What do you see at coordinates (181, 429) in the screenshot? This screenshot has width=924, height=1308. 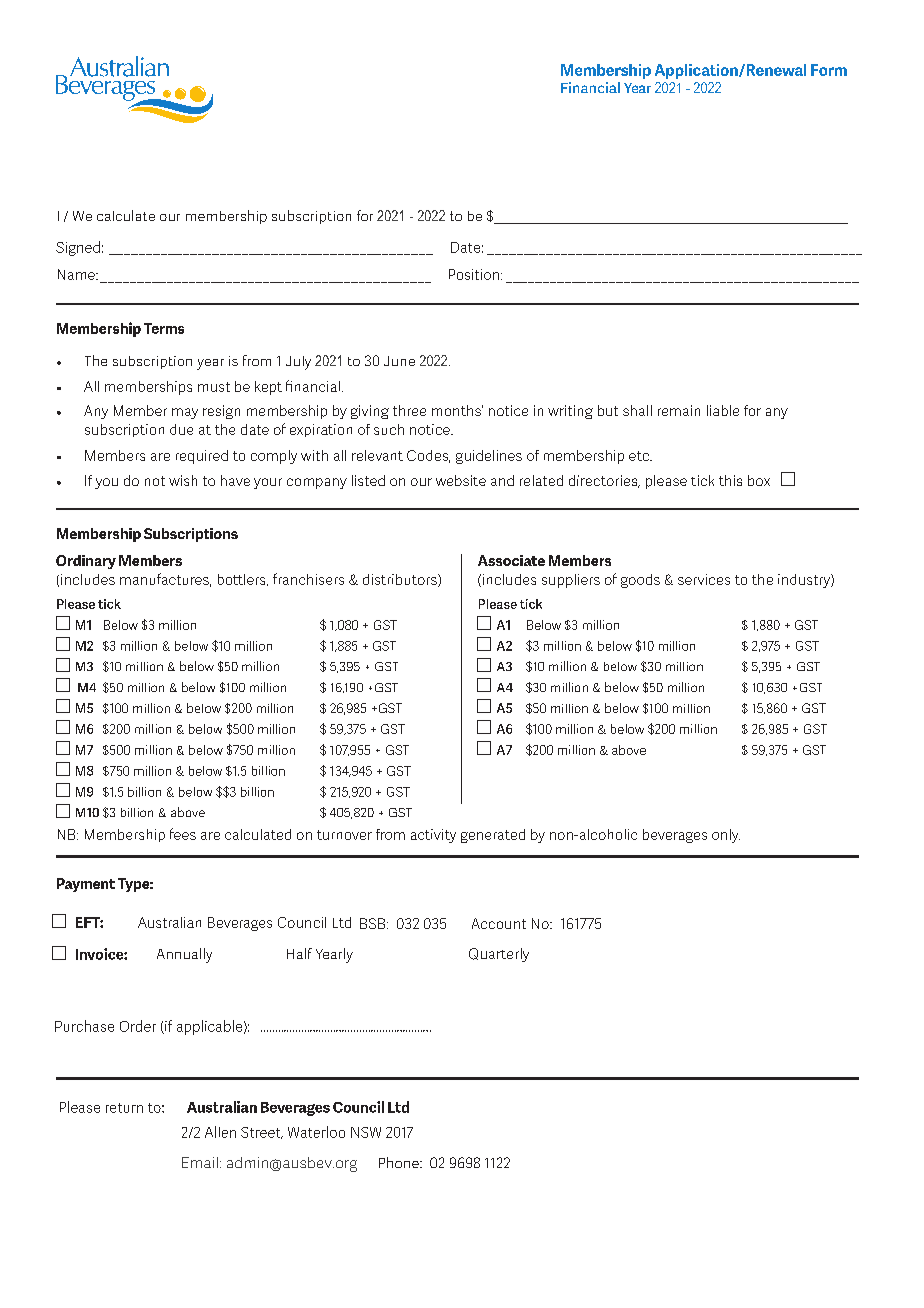 I see `due` at bounding box center [181, 429].
